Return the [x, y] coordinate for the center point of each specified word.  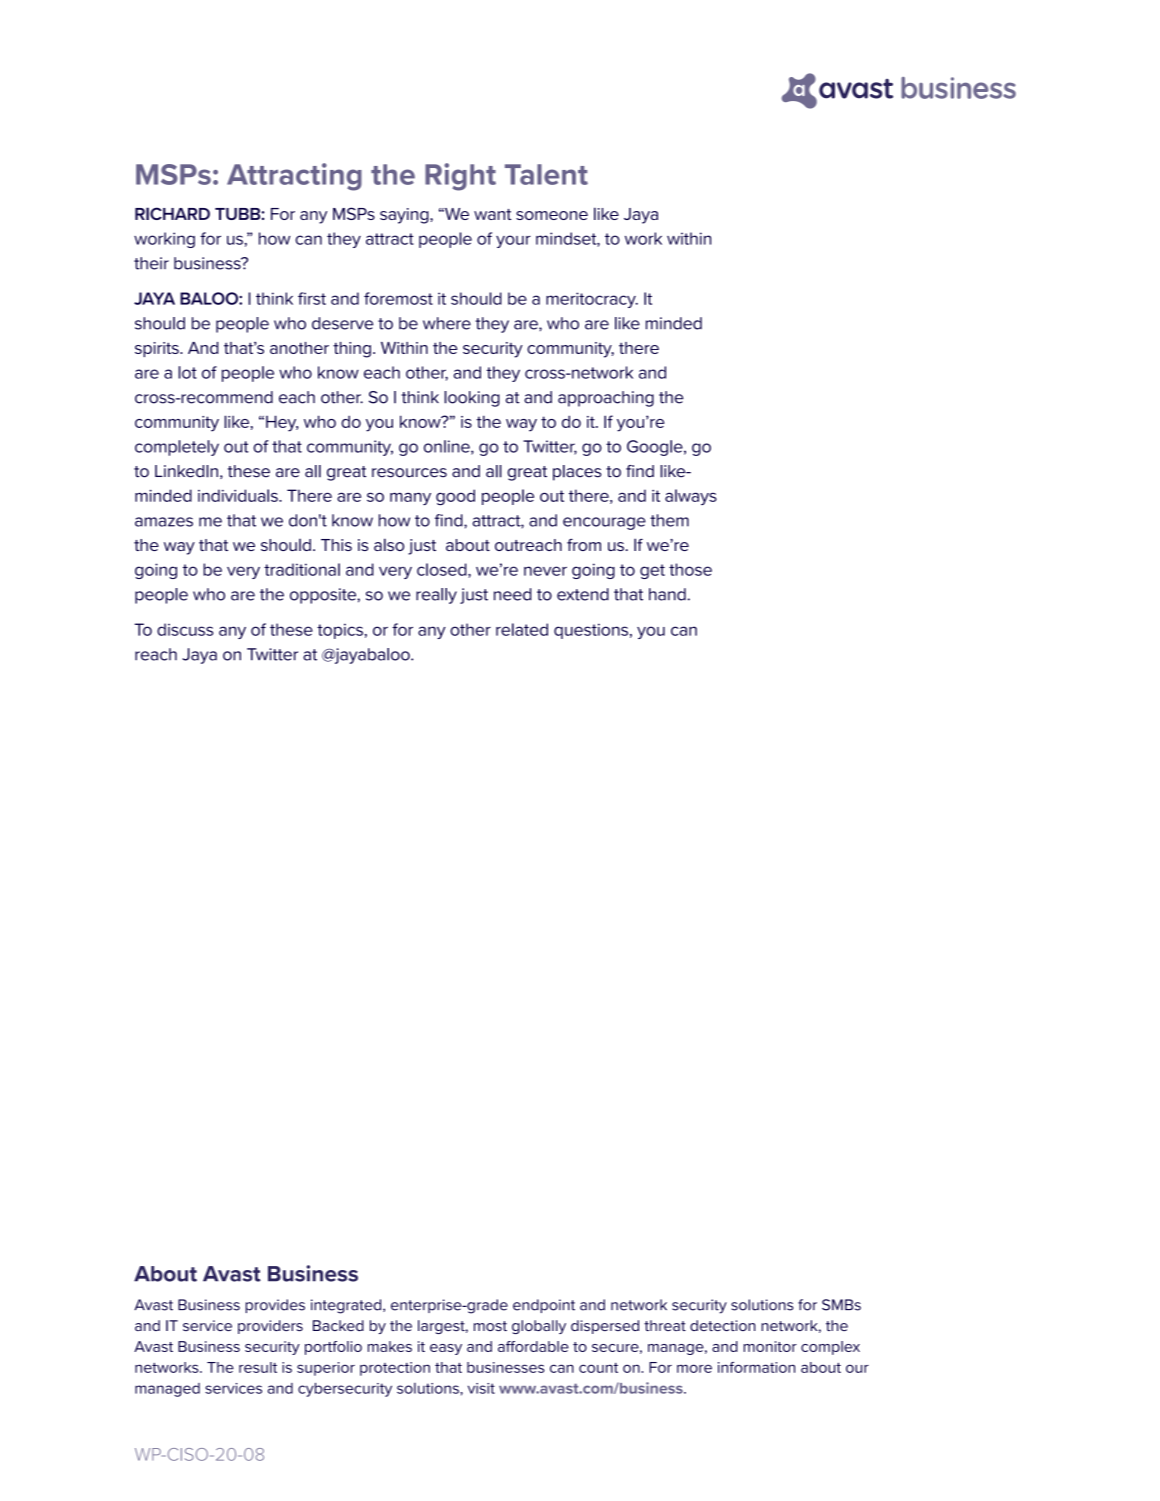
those [690, 569]
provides [275, 1306]
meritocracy [592, 300]
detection [722, 1325]
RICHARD [172, 213]
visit [481, 1388]
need [512, 594]
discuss [185, 629]
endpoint [544, 1306]
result [258, 1367]
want [493, 214]
